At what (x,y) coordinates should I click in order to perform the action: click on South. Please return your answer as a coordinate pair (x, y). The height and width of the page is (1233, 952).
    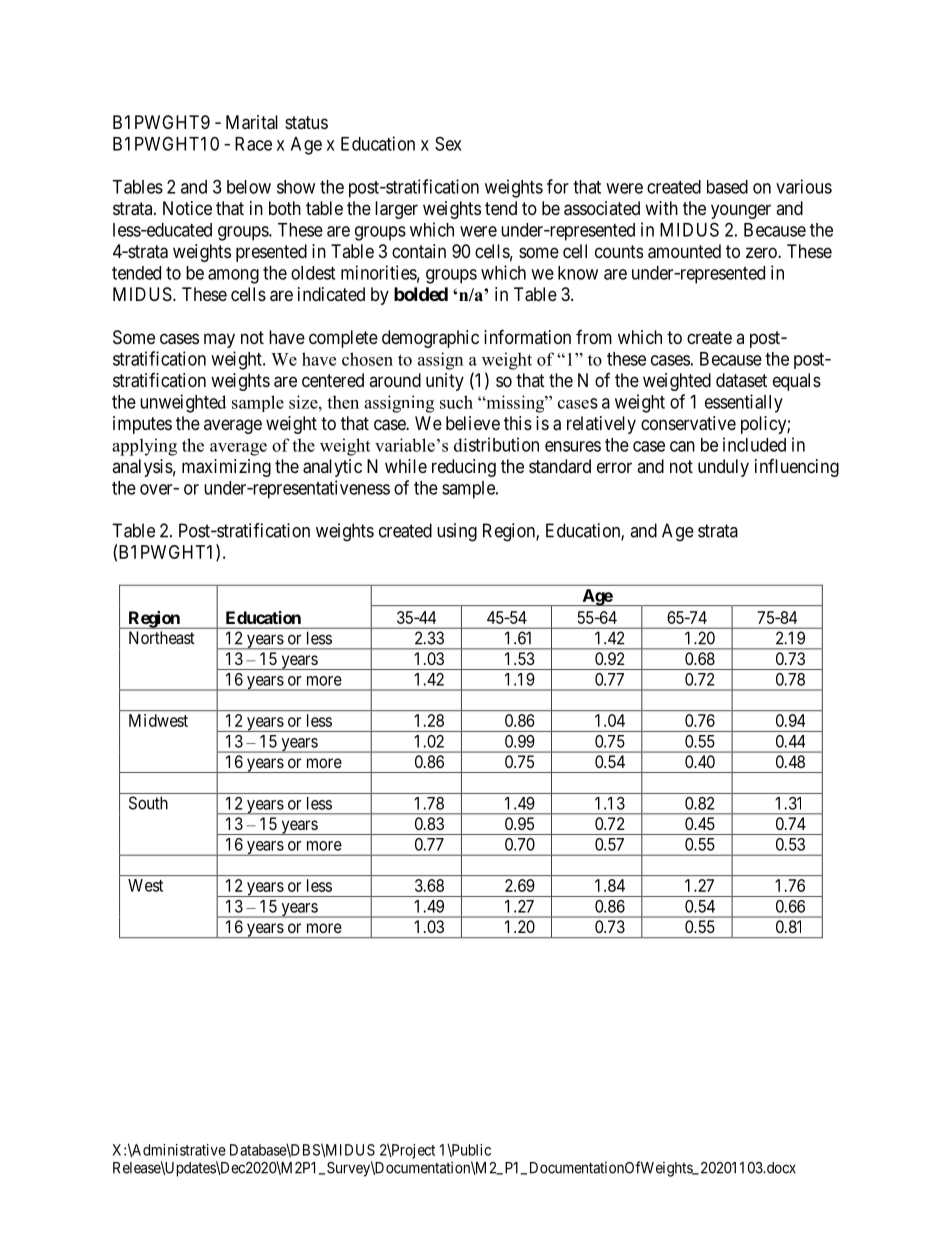
    Looking at the image, I should click on (148, 803).
